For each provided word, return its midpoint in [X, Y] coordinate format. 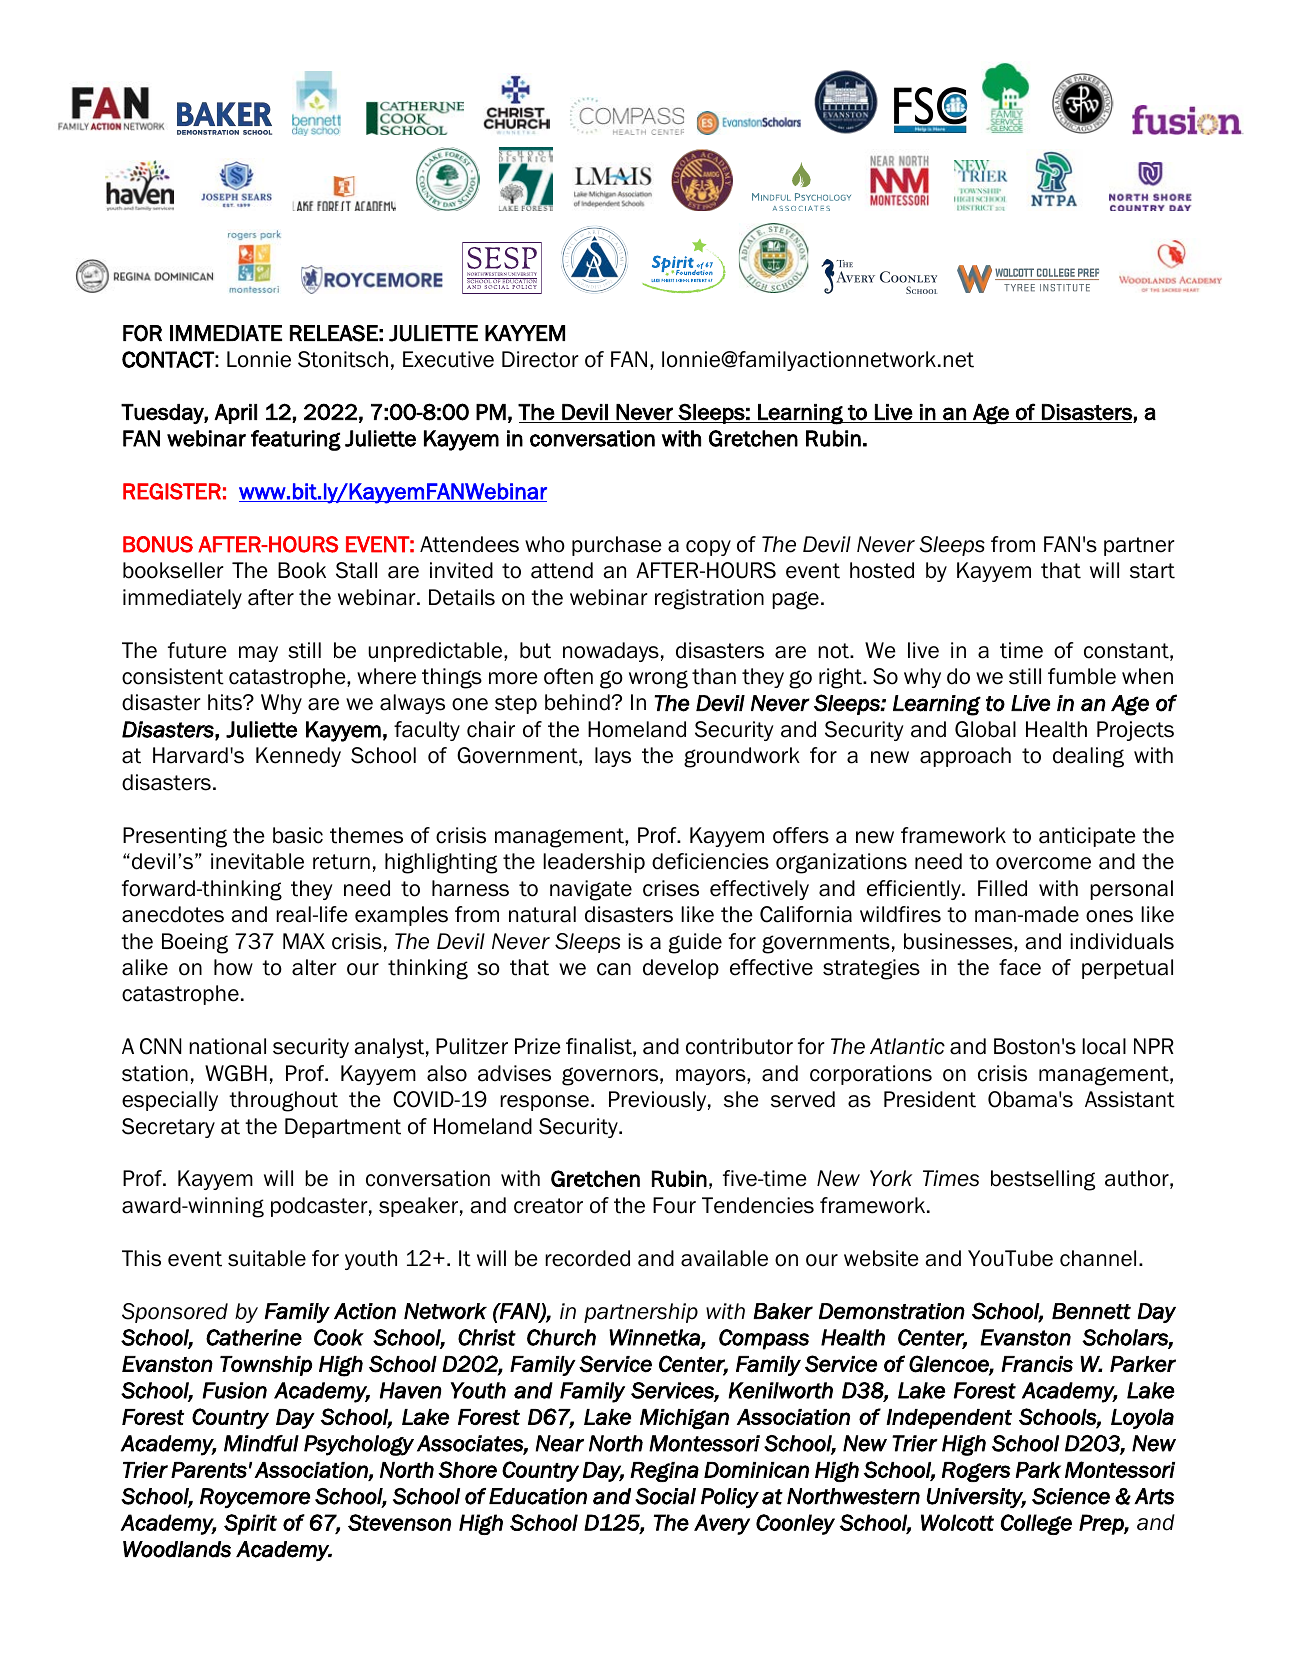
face [1020, 967]
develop [681, 969]
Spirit [250, 1524]
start [1152, 571]
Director [540, 359]
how [233, 967]
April [235, 414]
